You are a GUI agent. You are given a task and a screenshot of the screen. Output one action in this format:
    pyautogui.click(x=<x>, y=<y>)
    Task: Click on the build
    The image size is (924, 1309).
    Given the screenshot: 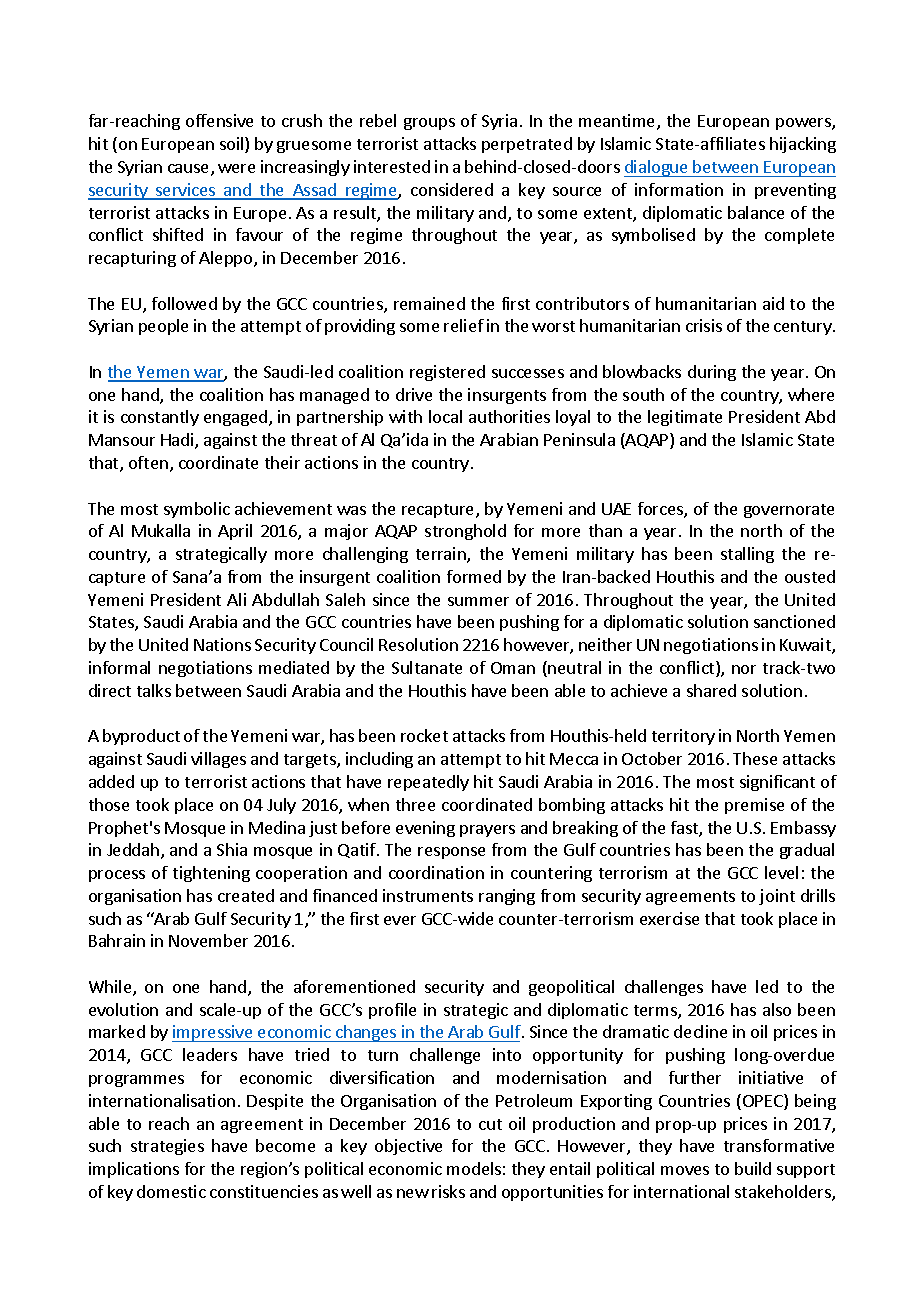 What is the action you would take?
    pyautogui.click(x=753, y=1168)
